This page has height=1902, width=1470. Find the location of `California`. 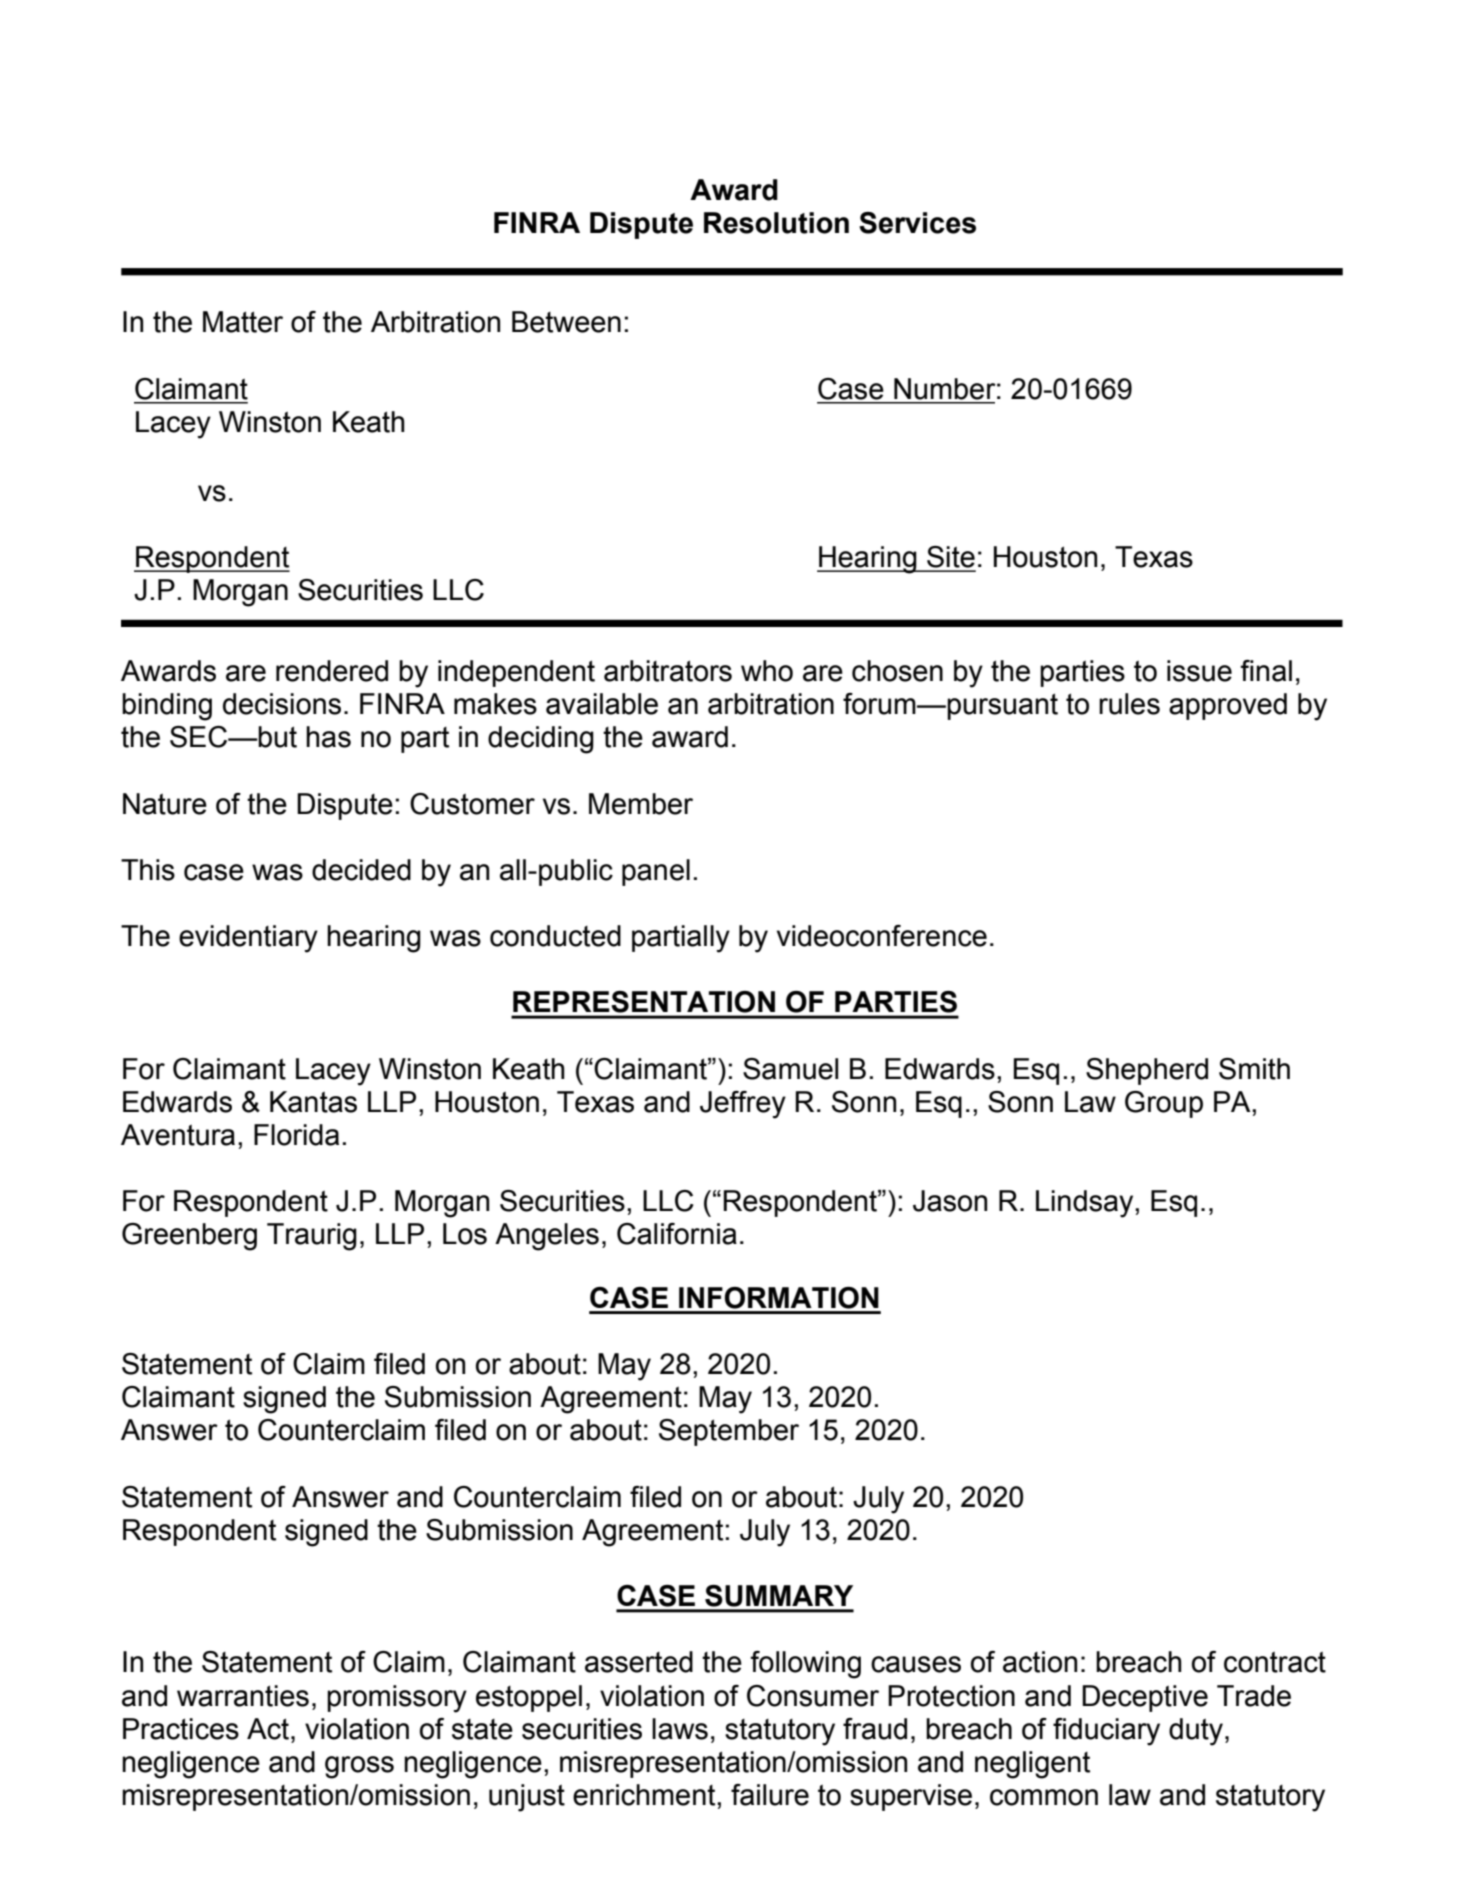

California is located at coordinates (677, 1234).
